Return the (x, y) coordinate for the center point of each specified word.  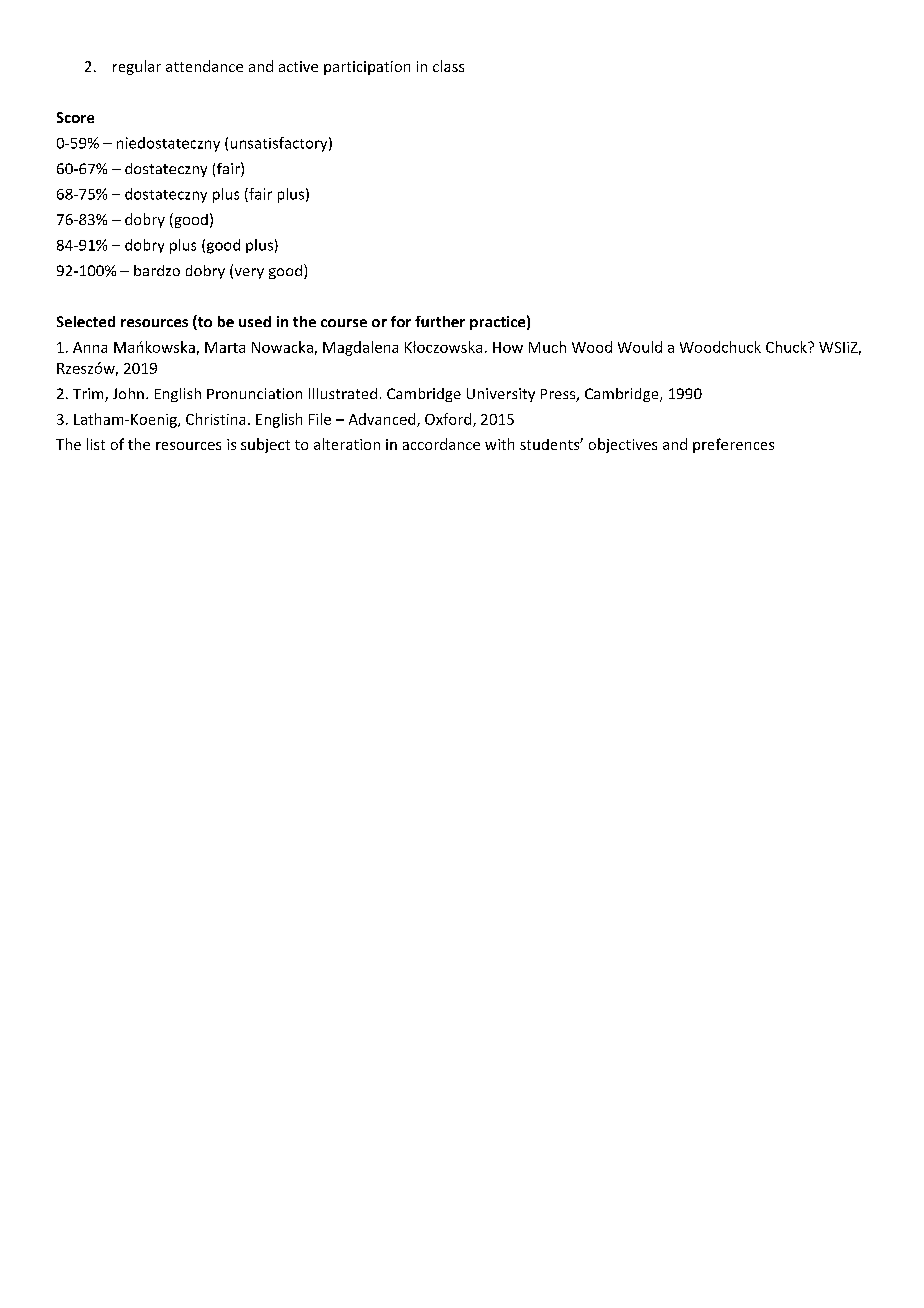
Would (640, 347)
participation (367, 68)
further (440, 321)
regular (137, 67)
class (448, 66)
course (344, 323)
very (248, 273)
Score (75, 117)
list (96, 444)
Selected (86, 321)
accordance (441, 444)
